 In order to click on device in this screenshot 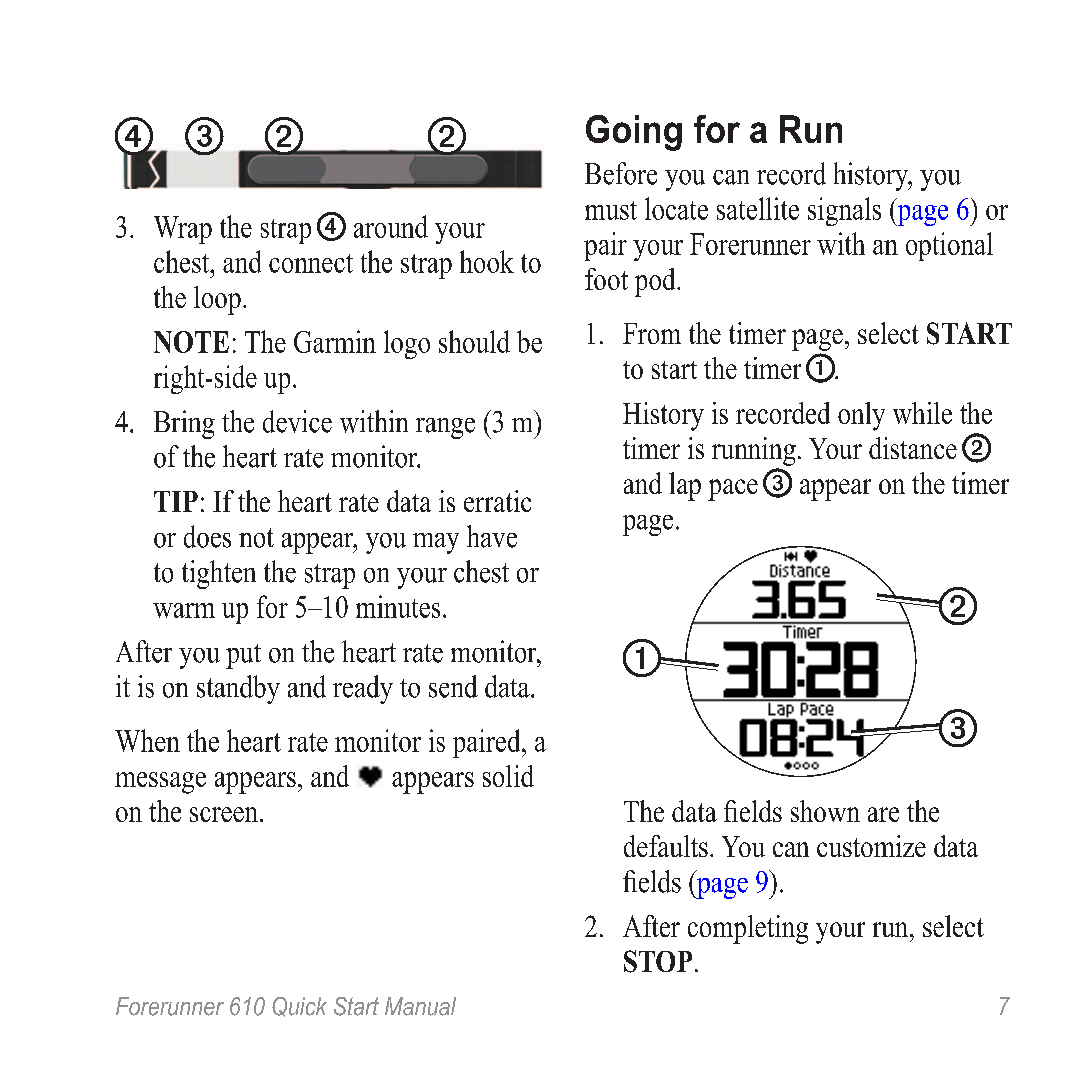, I will do `click(297, 421)`.
